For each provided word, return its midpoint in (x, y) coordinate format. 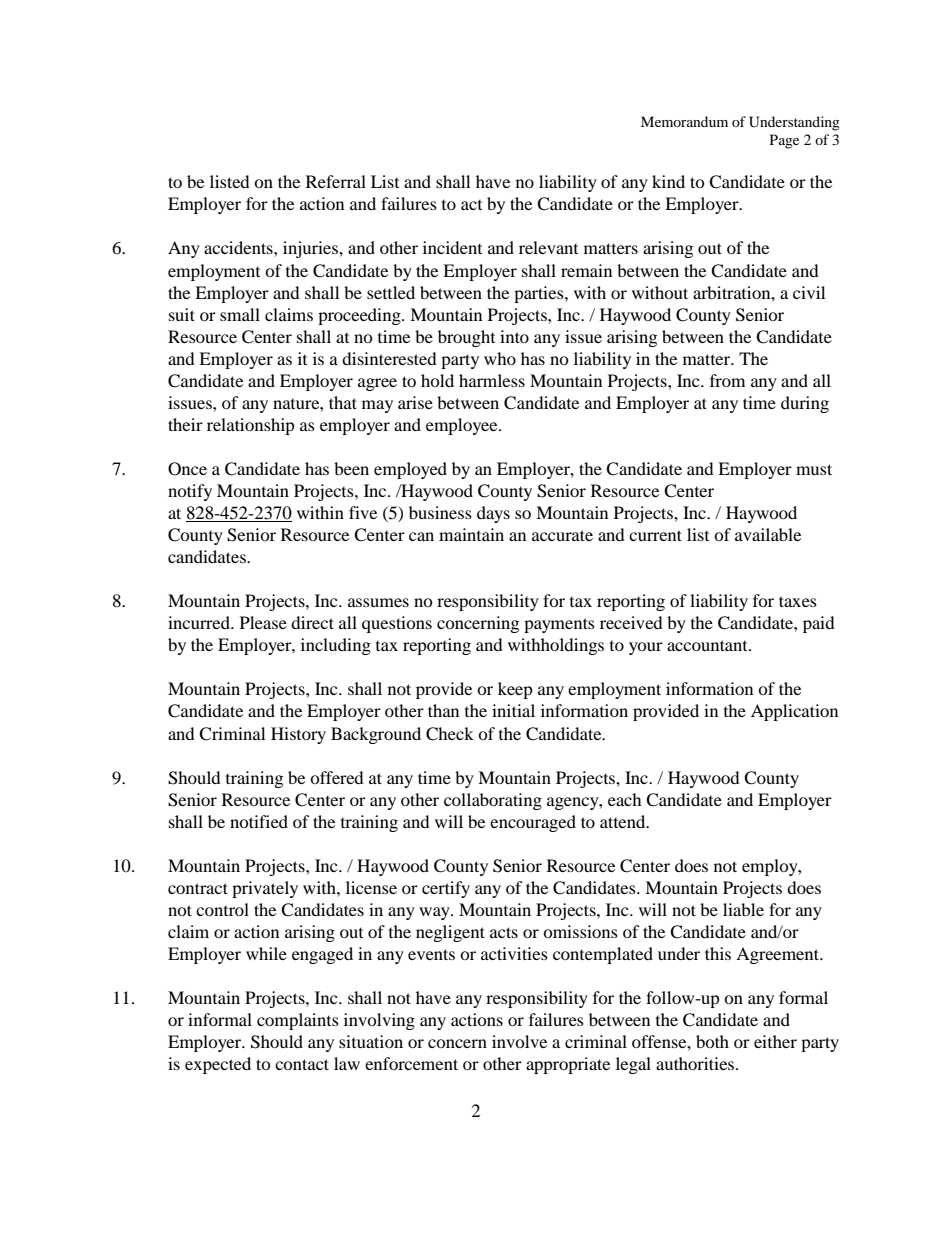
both (712, 1041)
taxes (798, 601)
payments (559, 625)
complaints (298, 1021)
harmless (492, 380)
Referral (336, 181)
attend (624, 821)
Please (263, 622)
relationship (251, 426)
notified (259, 821)
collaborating (493, 801)
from (727, 380)
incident (452, 247)
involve (519, 1041)
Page (784, 141)
